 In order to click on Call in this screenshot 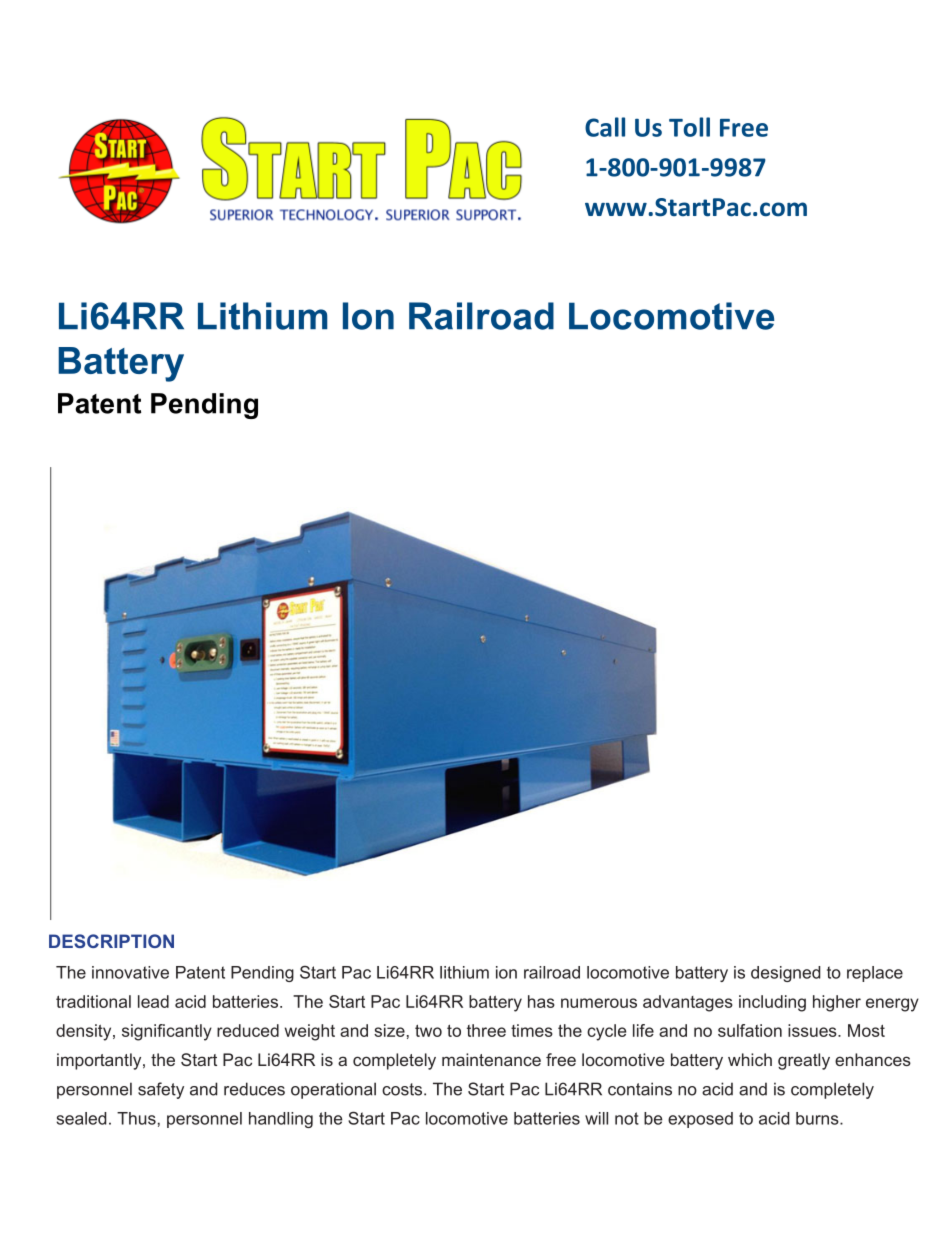, I will do `click(605, 127)`.
